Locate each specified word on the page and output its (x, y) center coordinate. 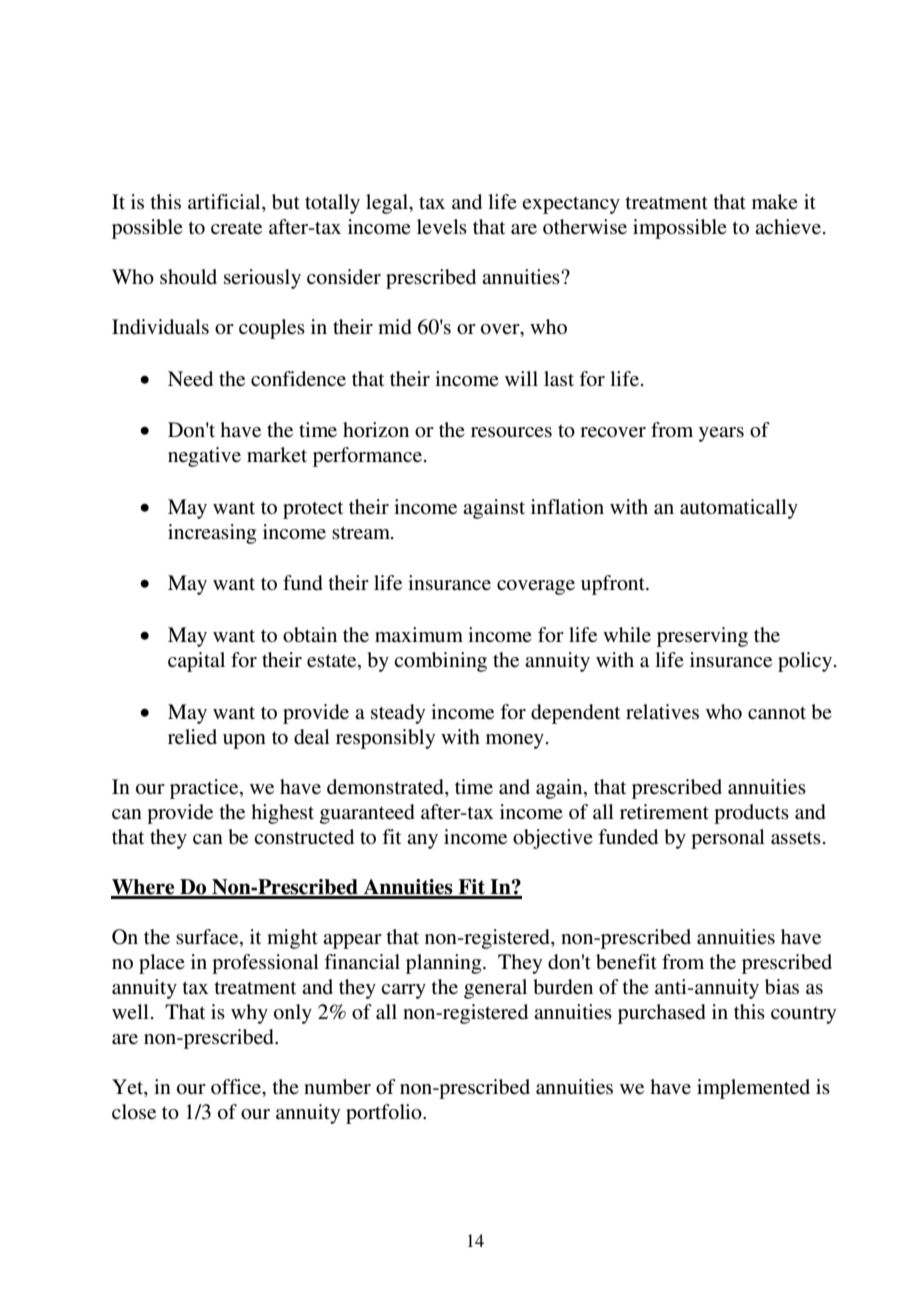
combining (440, 662)
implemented (753, 1089)
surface (208, 938)
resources (511, 432)
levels (442, 227)
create (236, 228)
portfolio (385, 1114)
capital (196, 662)
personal (728, 839)
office (237, 1088)
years (721, 434)
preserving (702, 637)
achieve (788, 227)
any (422, 841)
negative (204, 457)
